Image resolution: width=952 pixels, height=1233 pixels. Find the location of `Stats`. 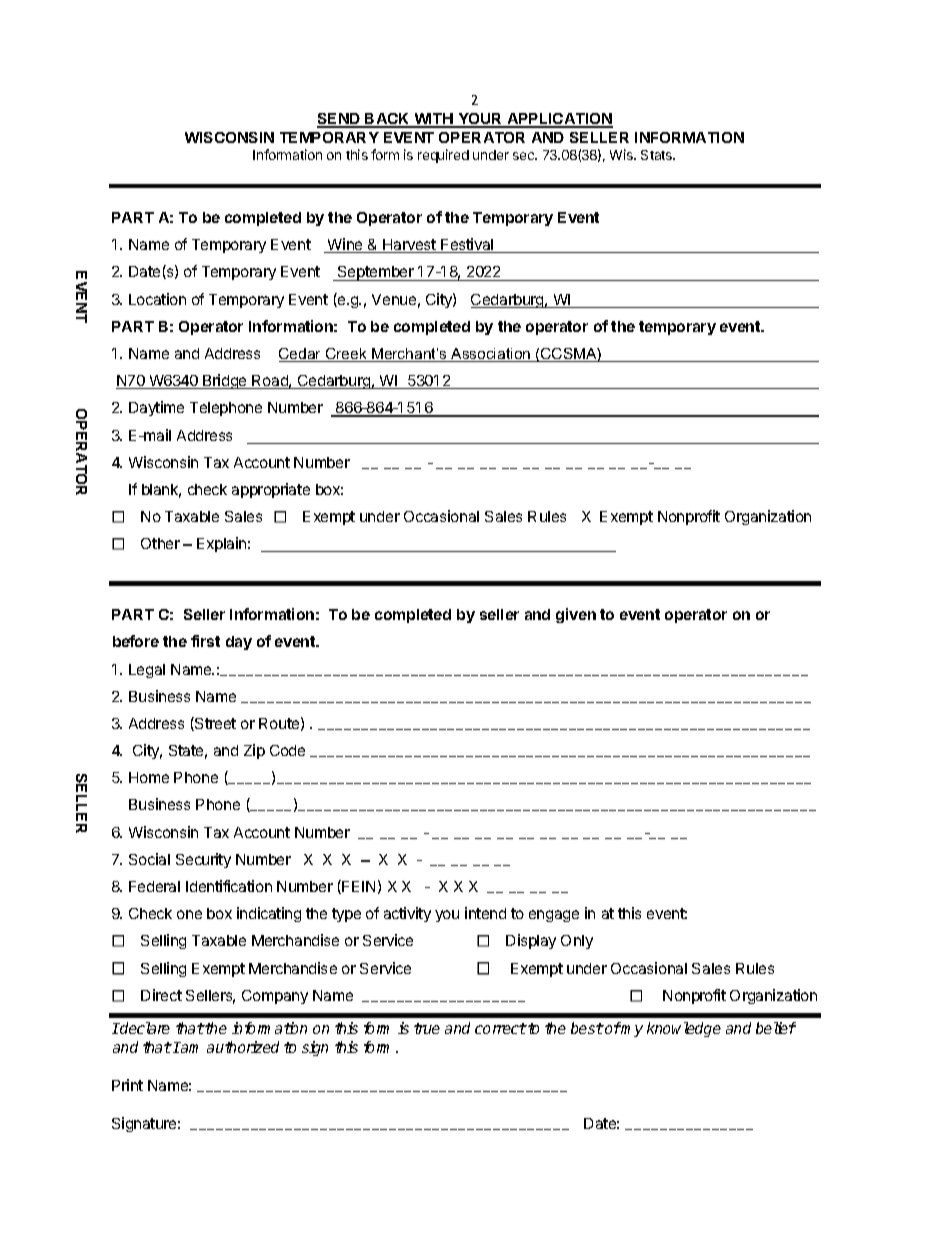

Stats is located at coordinates (658, 155).
